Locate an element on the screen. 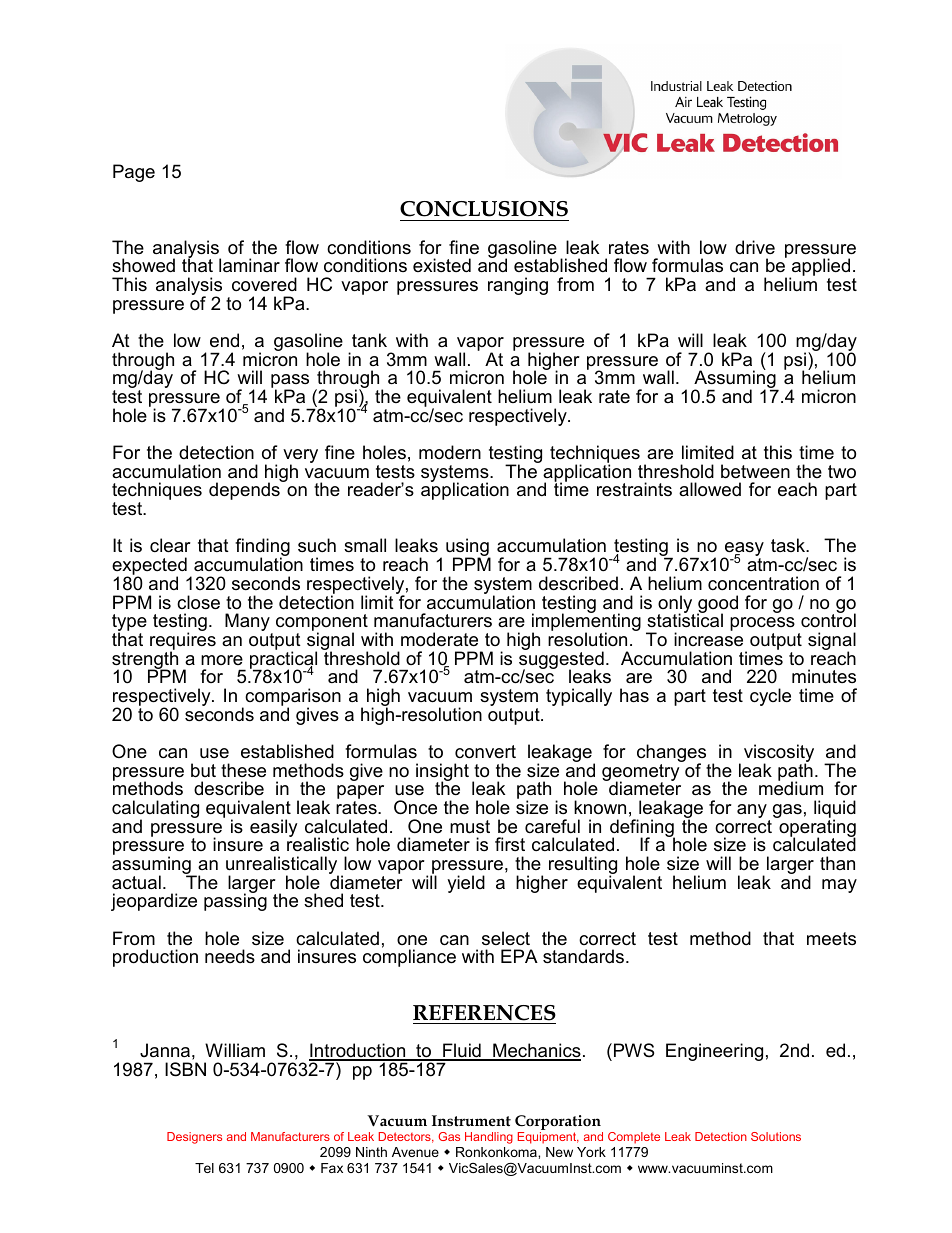  using is located at coordinates (468, 548).
